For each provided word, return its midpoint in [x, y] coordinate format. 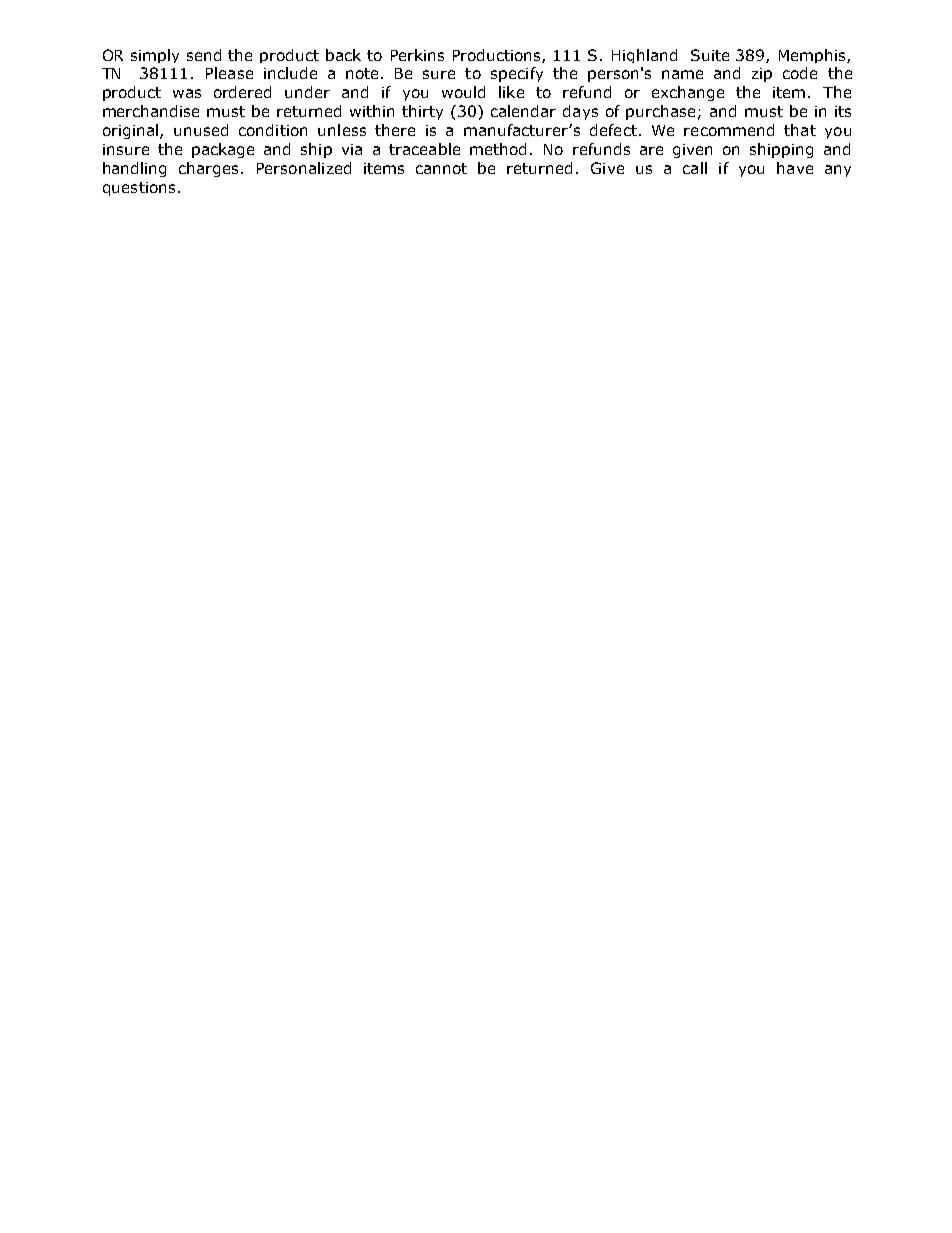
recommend [729, 130]
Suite [710, 55]
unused [201, 130]
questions [139, 189]
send [204, 55]
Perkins [417, 55]
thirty [422, 112]
